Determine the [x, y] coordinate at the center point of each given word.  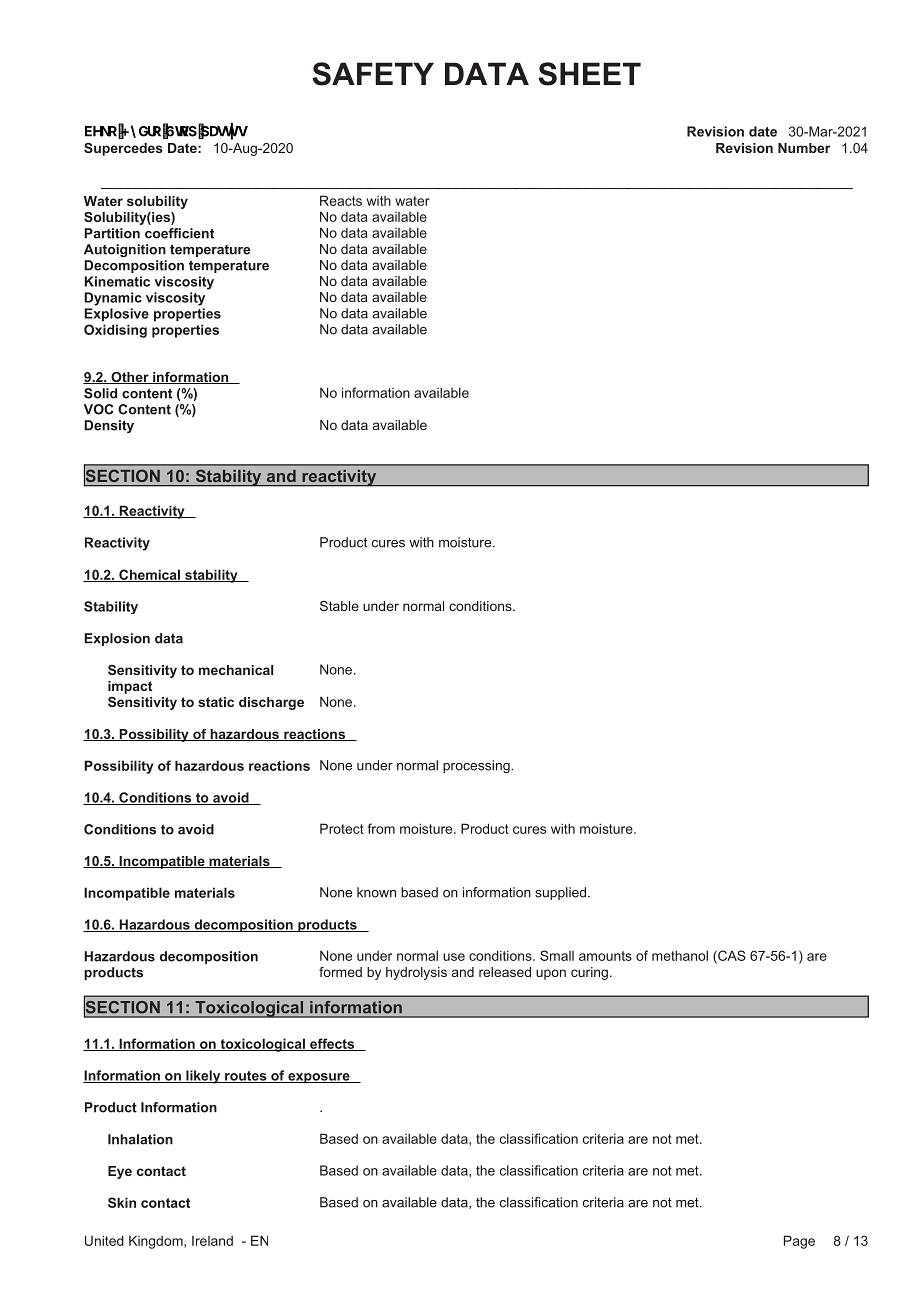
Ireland [212, 1241]
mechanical [236, 670]
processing [477, 766]
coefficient [179, 233]
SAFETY [373, 74]
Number [804, 148]
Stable [339, 606]
